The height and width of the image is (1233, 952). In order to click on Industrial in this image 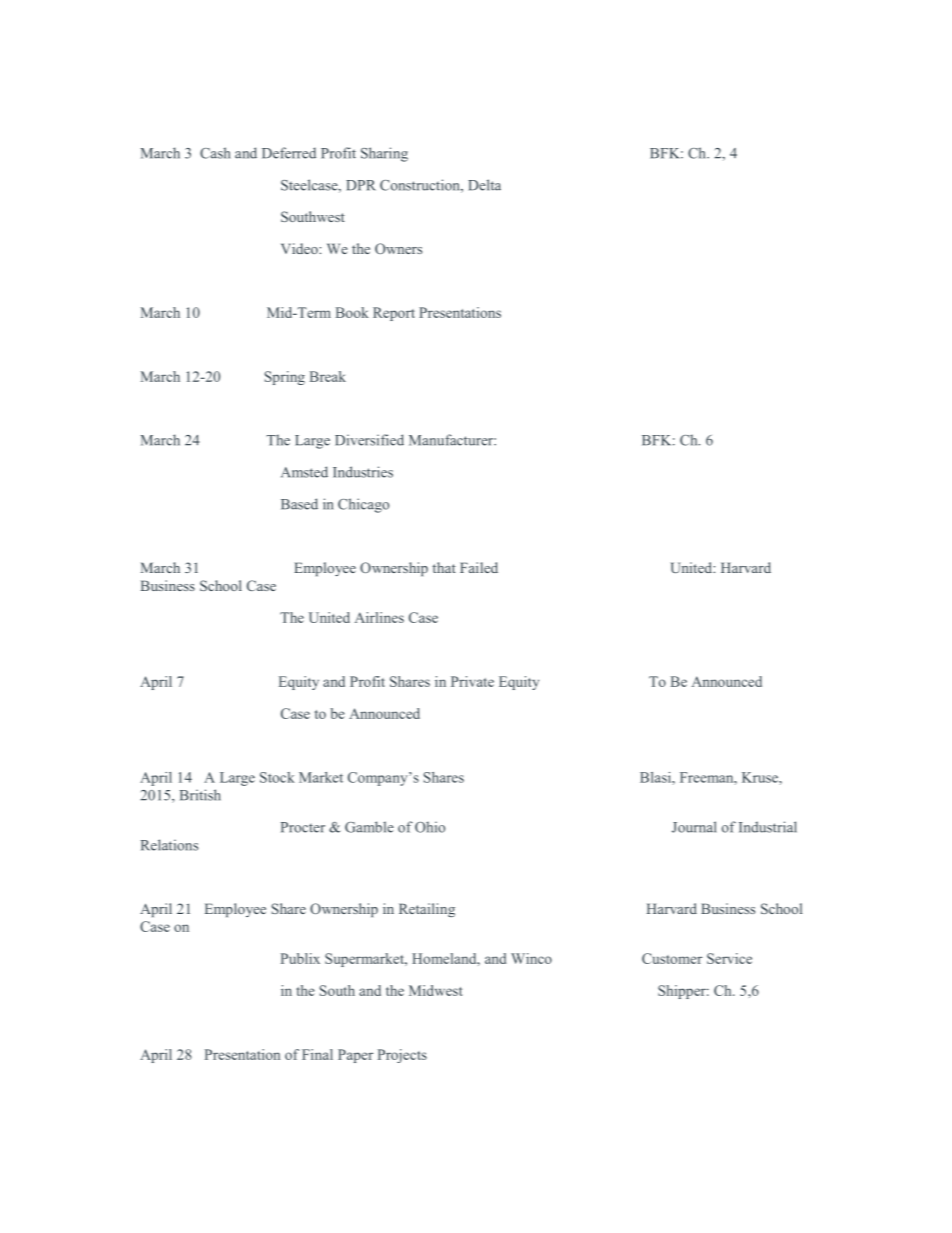, I will do `click(768, 827)`.
